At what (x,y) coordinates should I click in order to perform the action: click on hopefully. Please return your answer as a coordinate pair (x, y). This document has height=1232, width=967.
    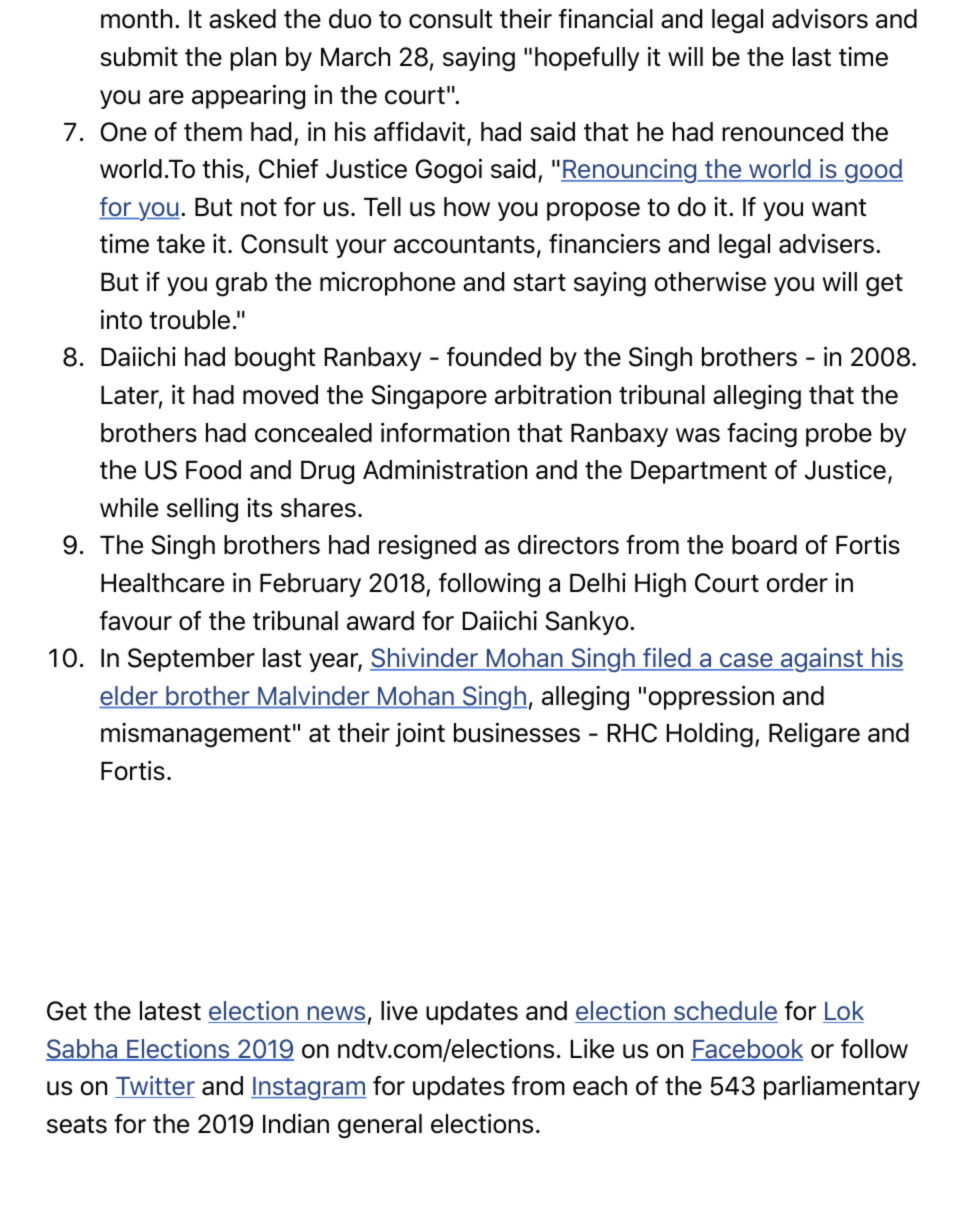
    Looking at the image, I should click on (587, 59).
